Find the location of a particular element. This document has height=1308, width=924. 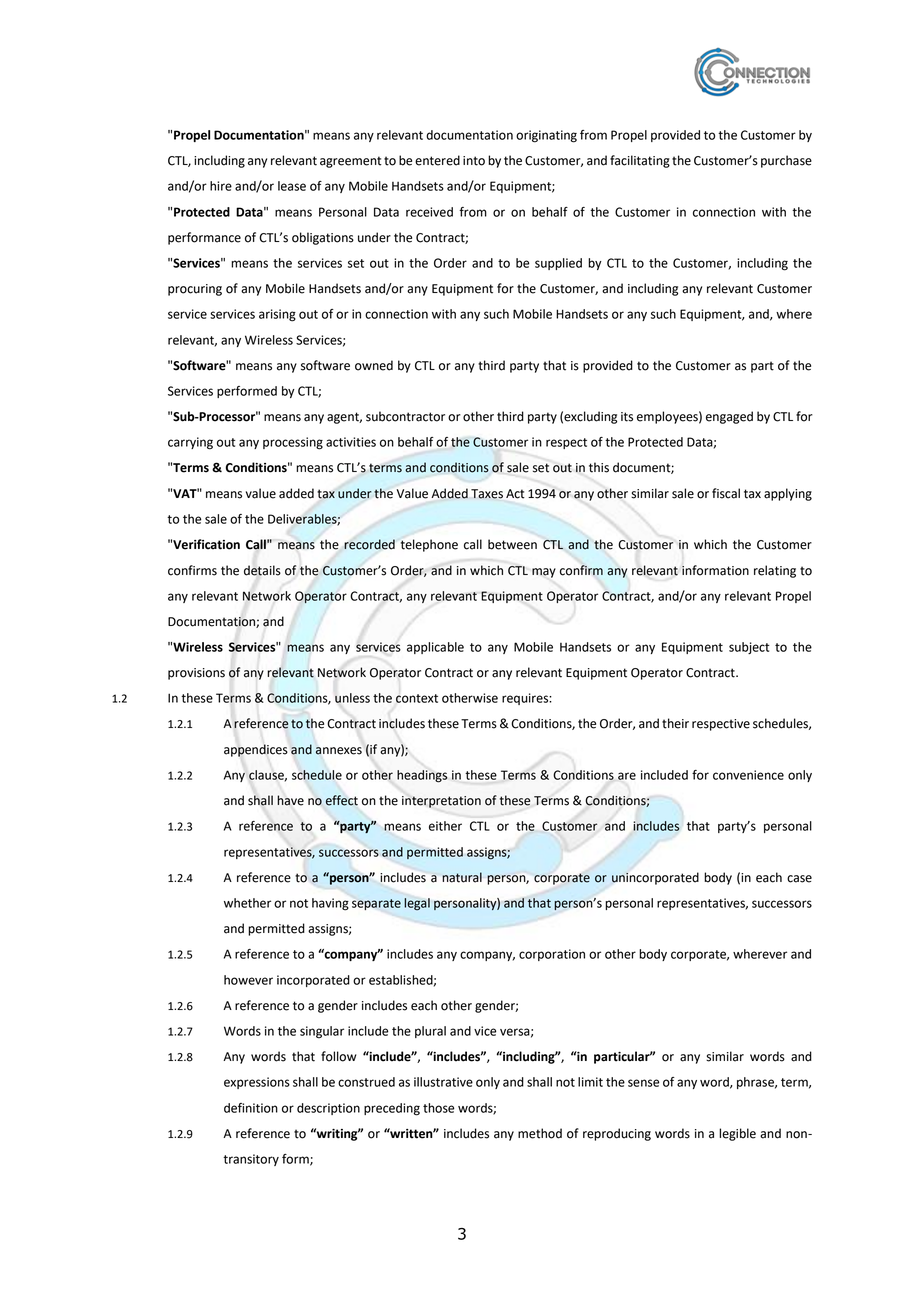

into is located at coordinates (474, 161).
